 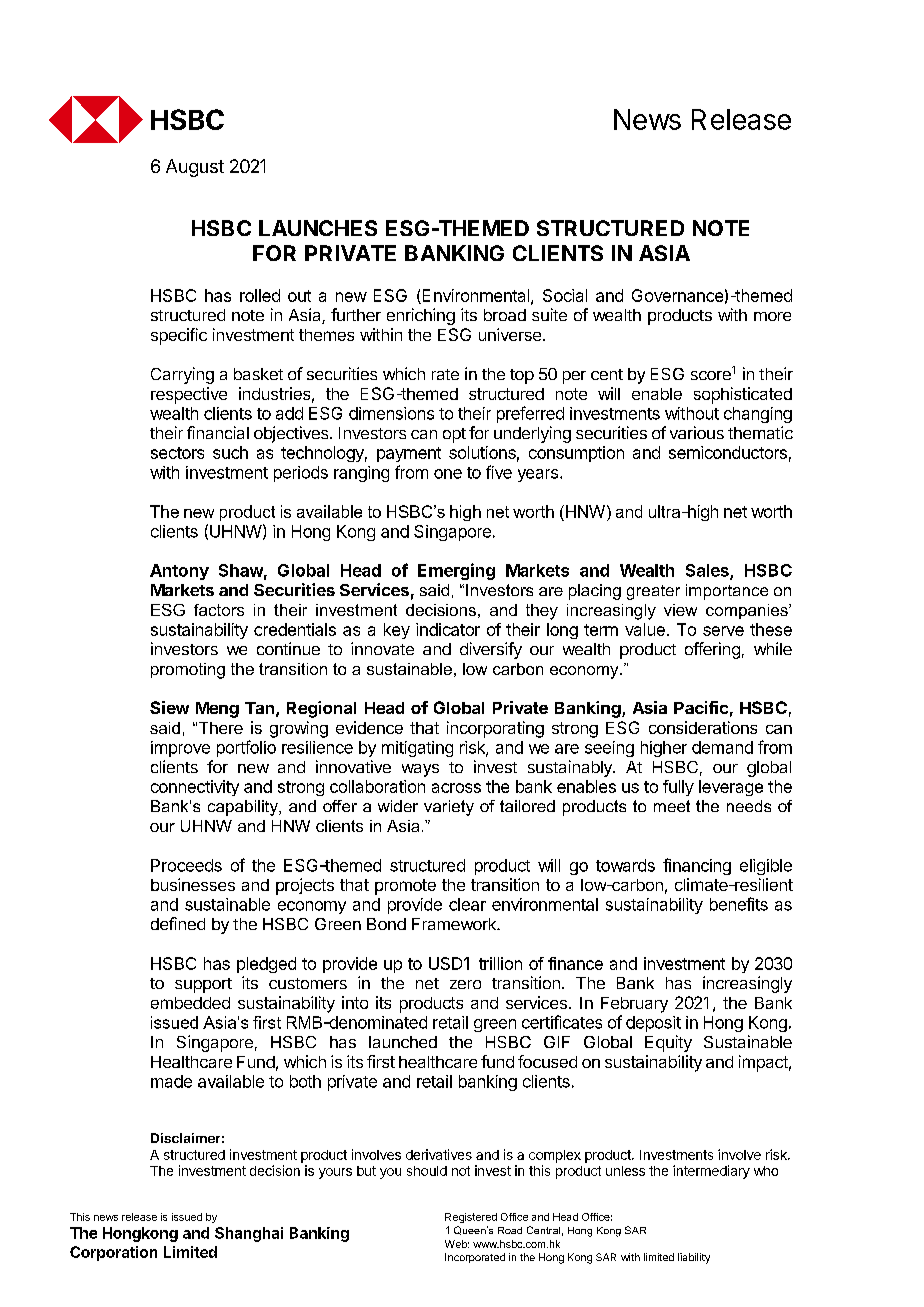 I want to click on Shanghai, so click(x=249, y=1234).
